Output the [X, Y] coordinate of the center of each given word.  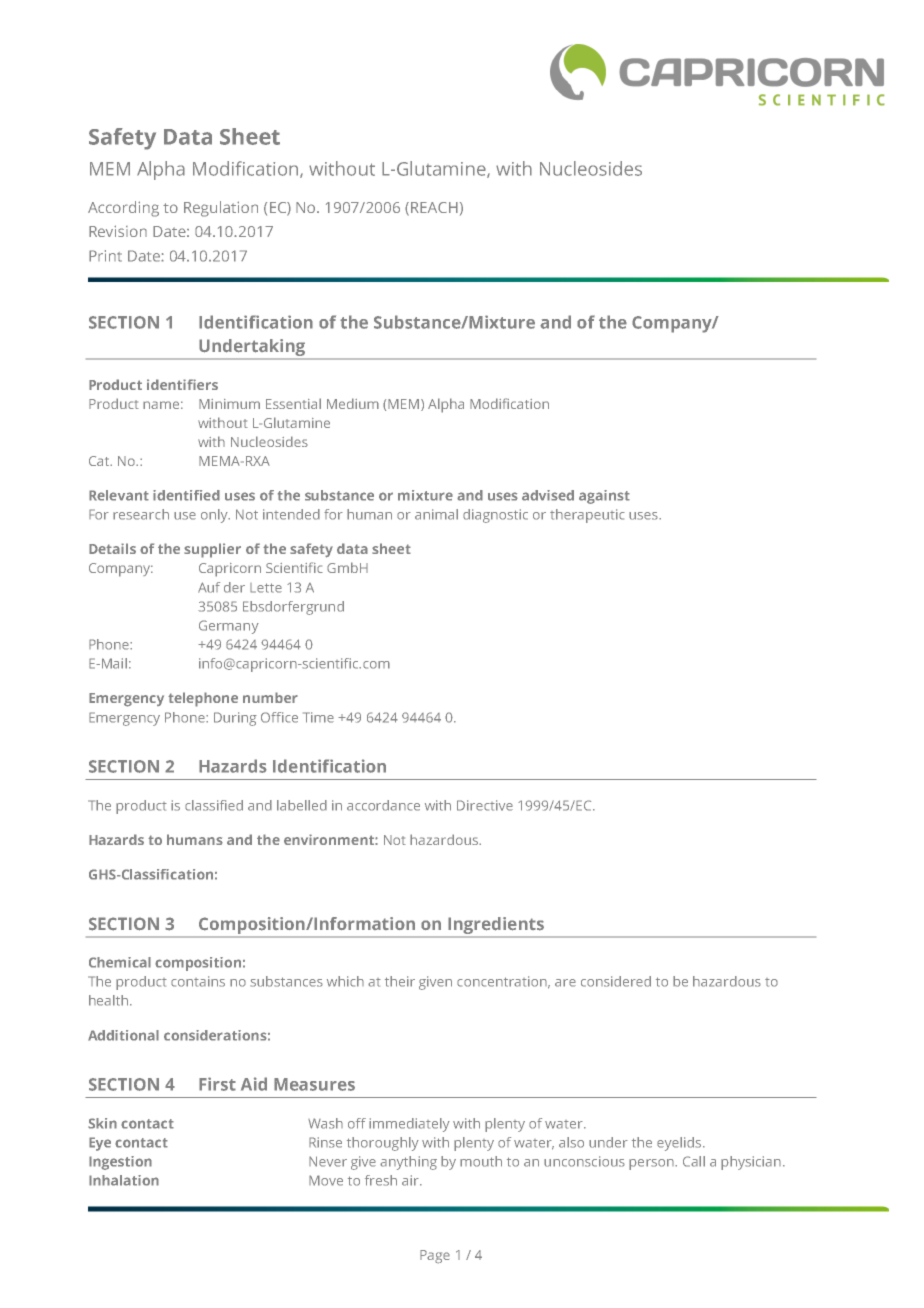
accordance [383, 805]
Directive [485, 805]
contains [198, 981]
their [400, 981]
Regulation [221, 209]
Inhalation [124, 1180]
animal [436, 514]
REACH [434, 207]
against [604, 497]
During [235, 719]
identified [186, 495]
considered [616, 981]
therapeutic [587, 516]
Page [435, 1257]
